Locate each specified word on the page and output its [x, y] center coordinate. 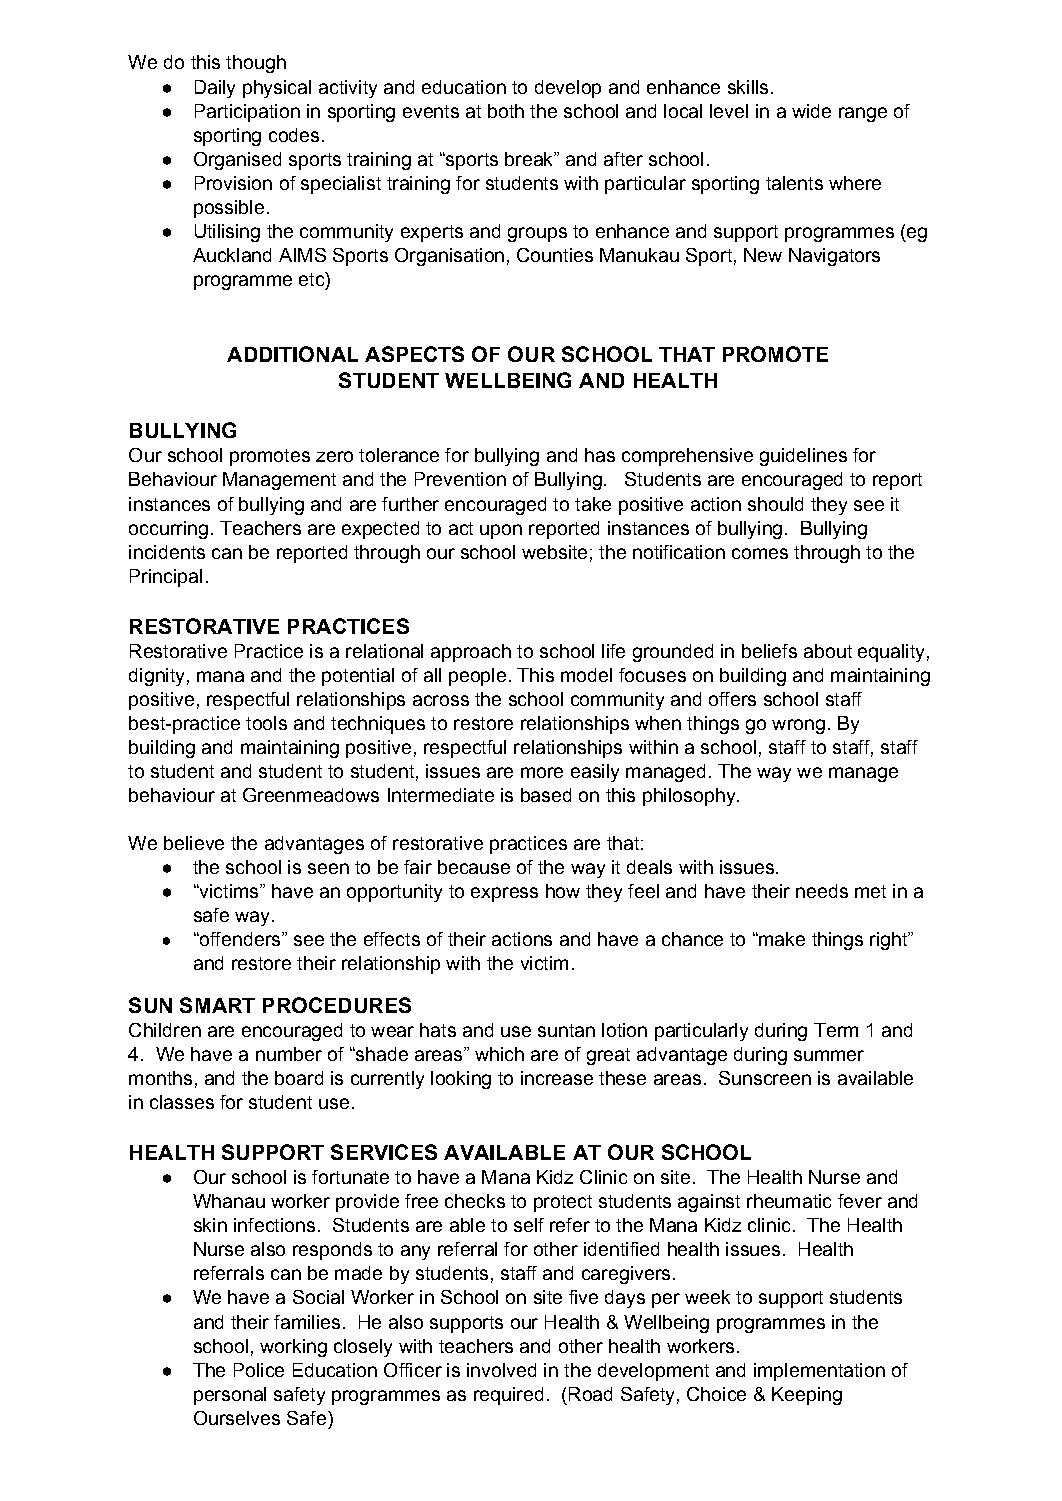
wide [811, 111]
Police [259, 1370]
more [542, 772]
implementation [819, 1372]
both [506, 111]
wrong [798, 726]
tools [266, 723]
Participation [247, 113]
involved [501, 1370]
